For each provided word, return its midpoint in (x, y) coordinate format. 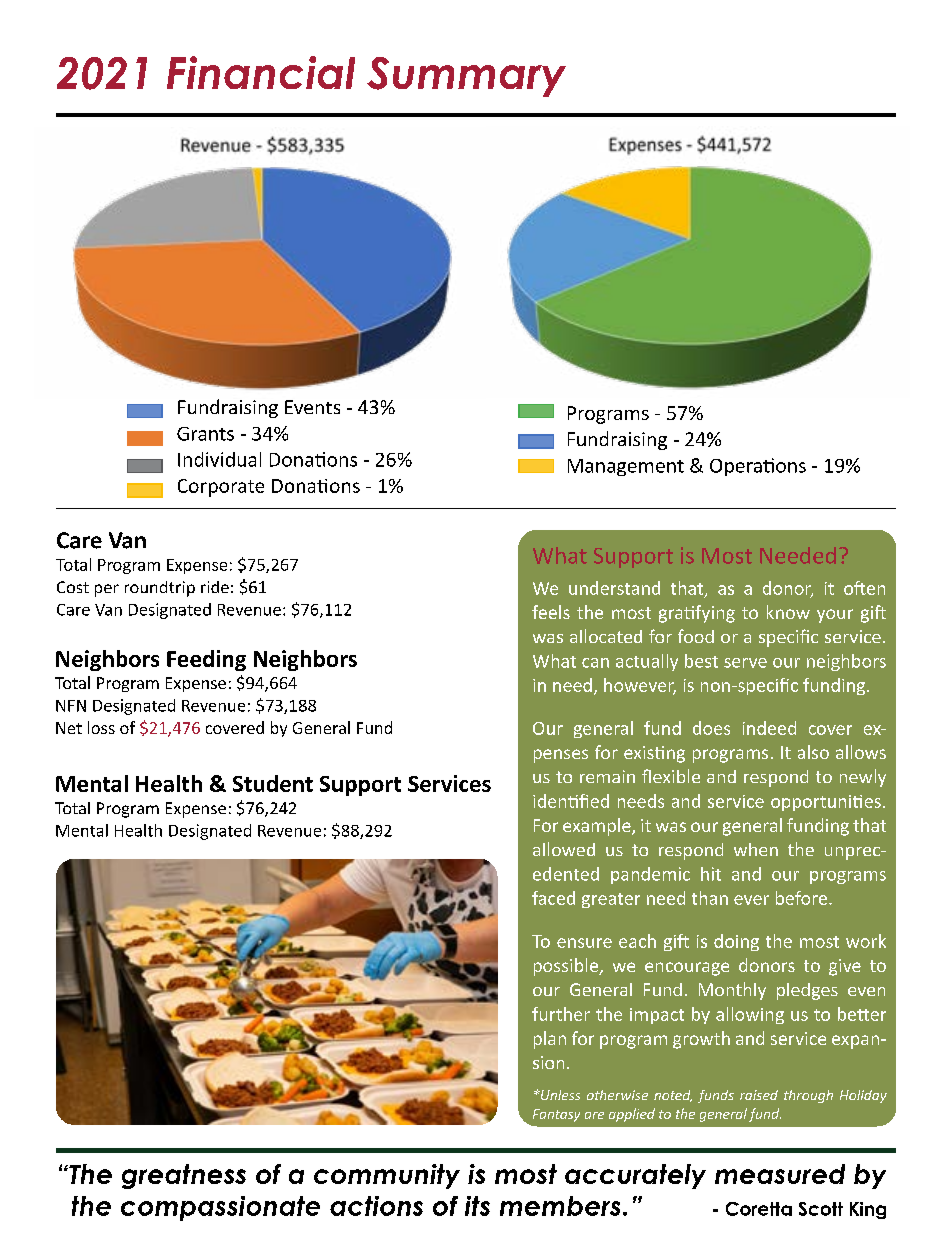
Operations (758, 467)
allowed (564, 849)
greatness (184, 1176)
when (756, 849)
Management (626, 467)
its (477, 1206)
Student (273, 783)
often (864, 588)
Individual (219, 459)
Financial (261, 72)
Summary (466, 77)
